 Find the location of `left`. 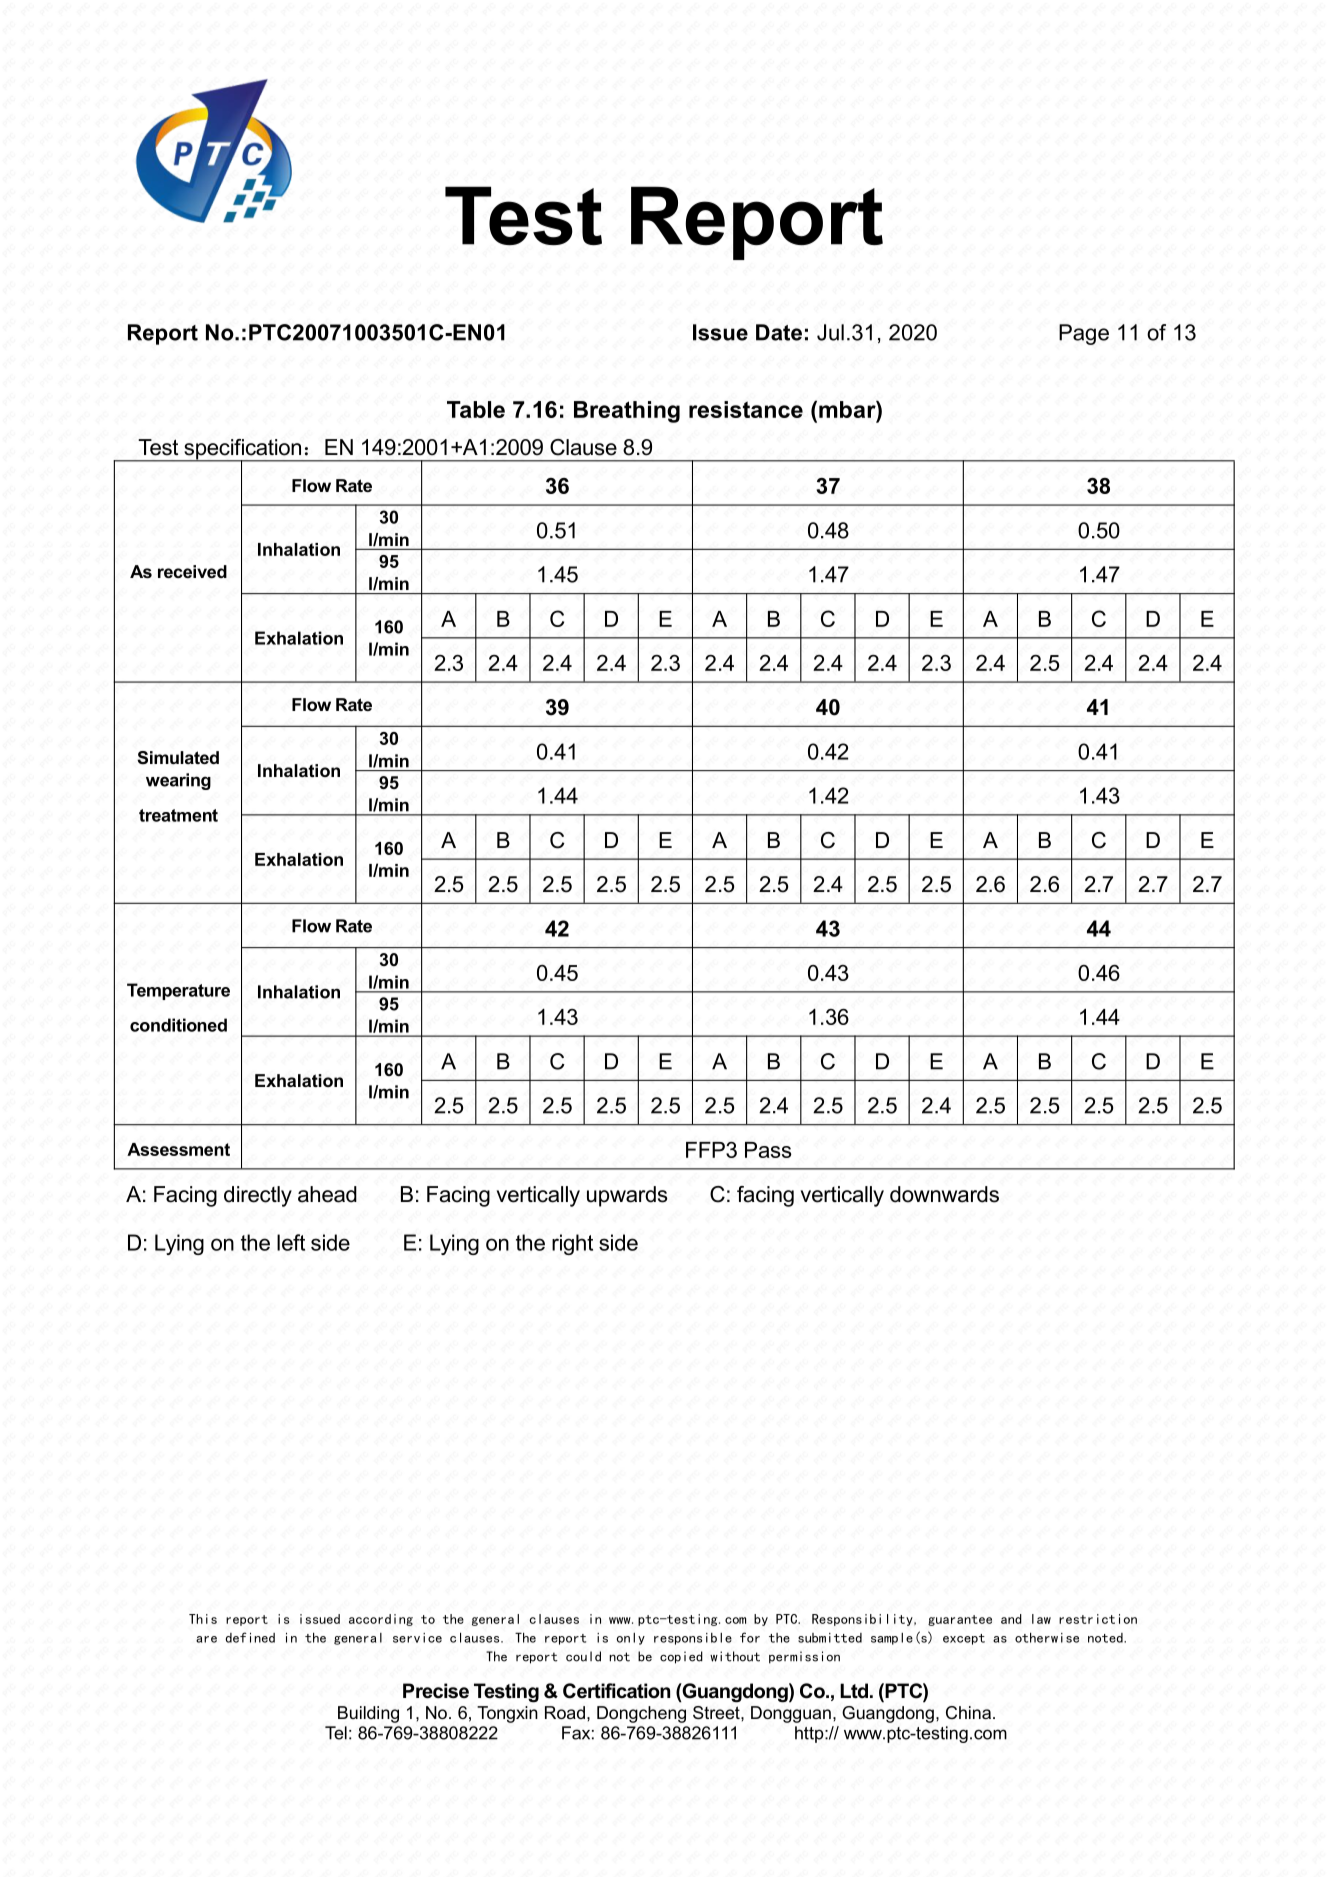

left is located at coordinates (291, 1242).
